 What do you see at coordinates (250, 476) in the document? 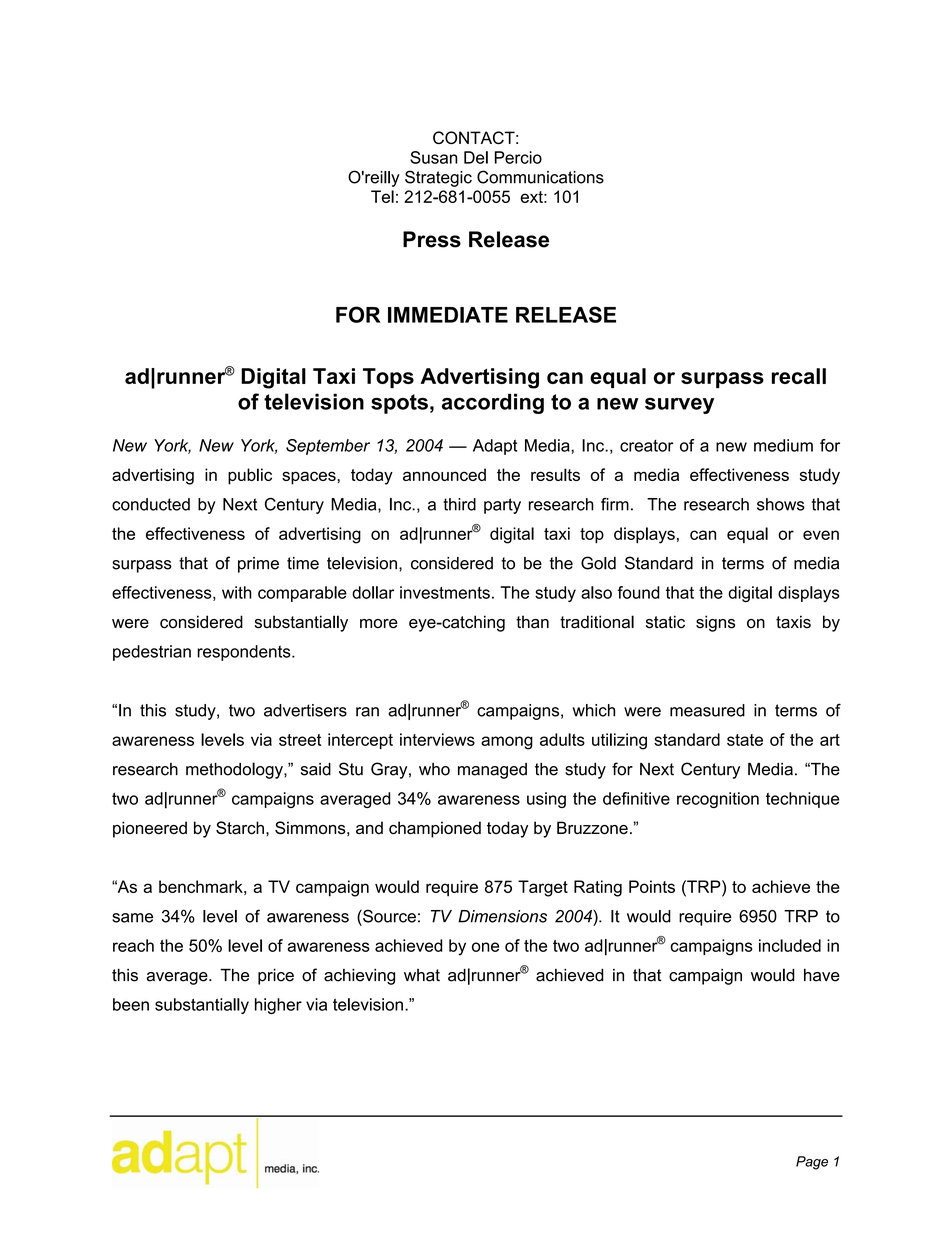
I see `public` at bounding box center [250, 476].
